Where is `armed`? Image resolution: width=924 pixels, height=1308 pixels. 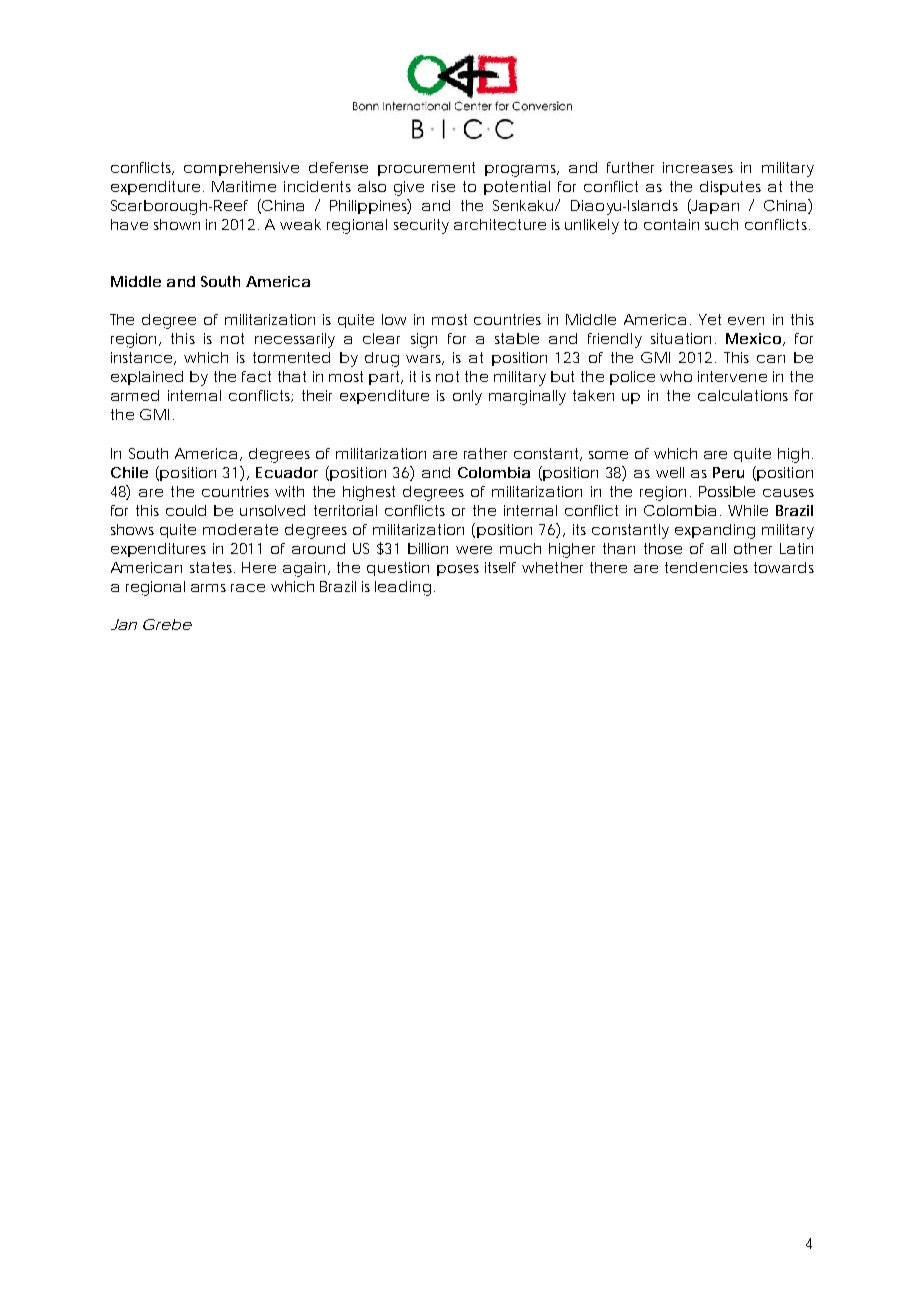
armed is located at coordinates (135, 395).
